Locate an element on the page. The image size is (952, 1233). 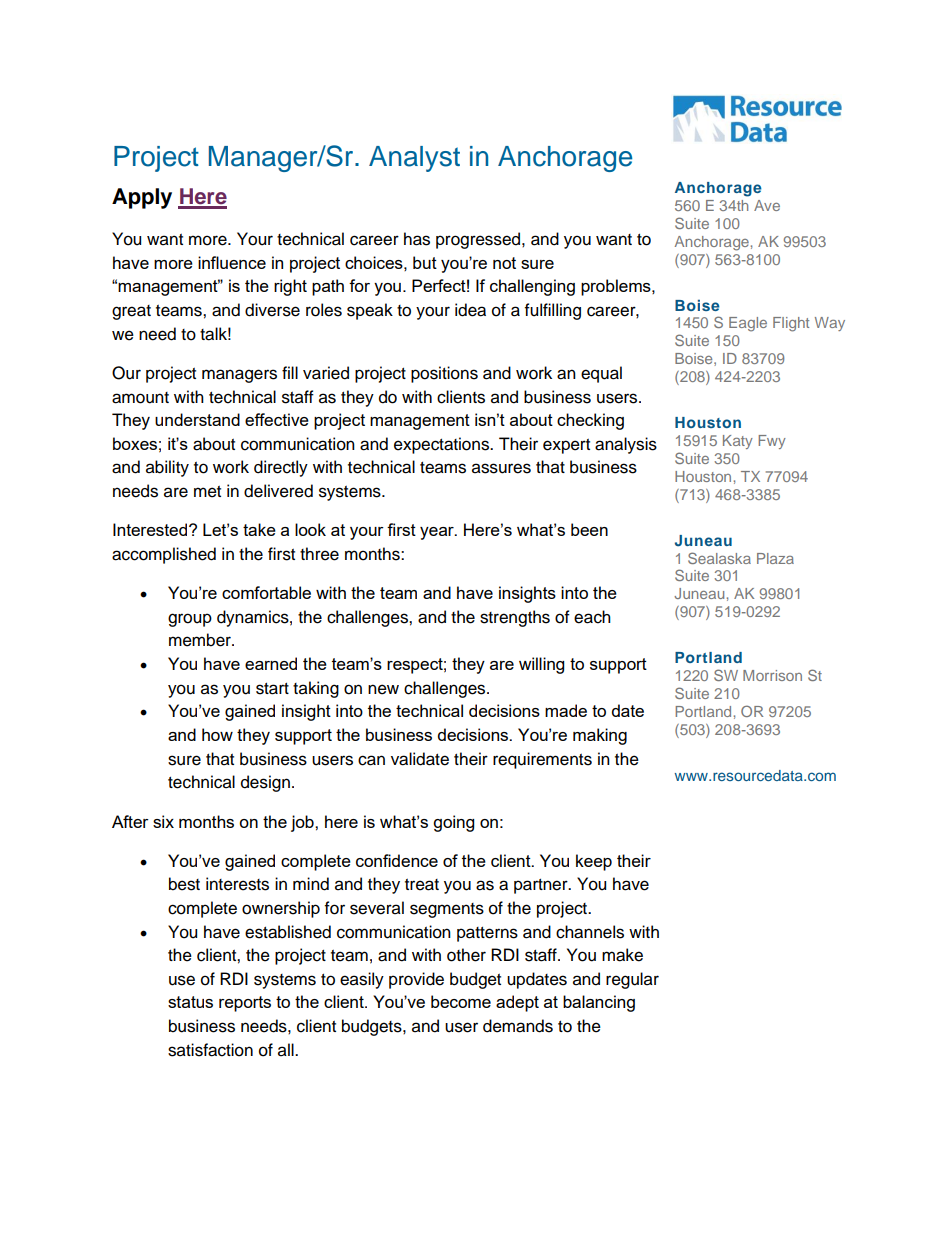
Morrison is located at coordinates (772, 675).
